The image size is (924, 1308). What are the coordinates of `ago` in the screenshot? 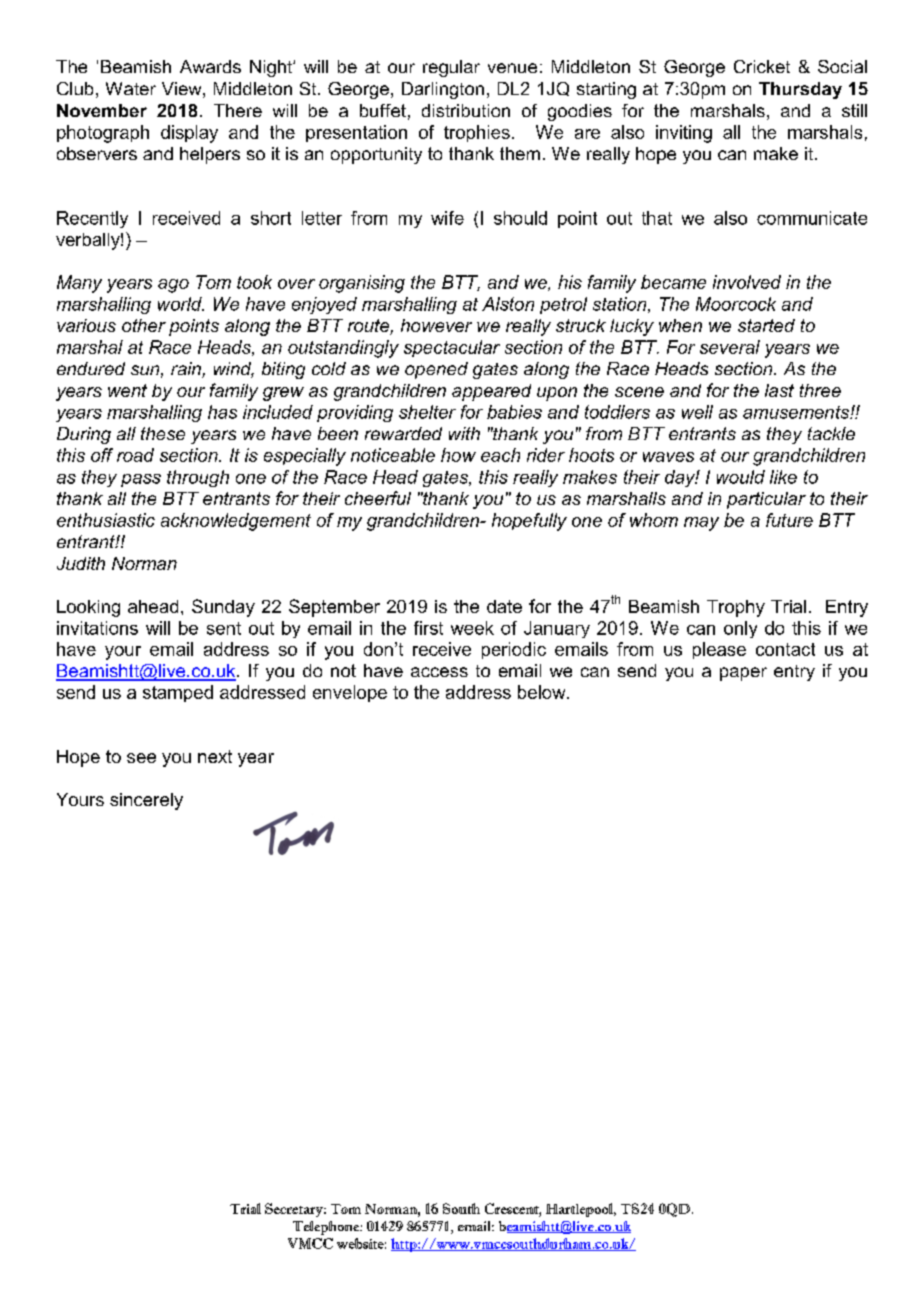 It's located at (173, 286).
